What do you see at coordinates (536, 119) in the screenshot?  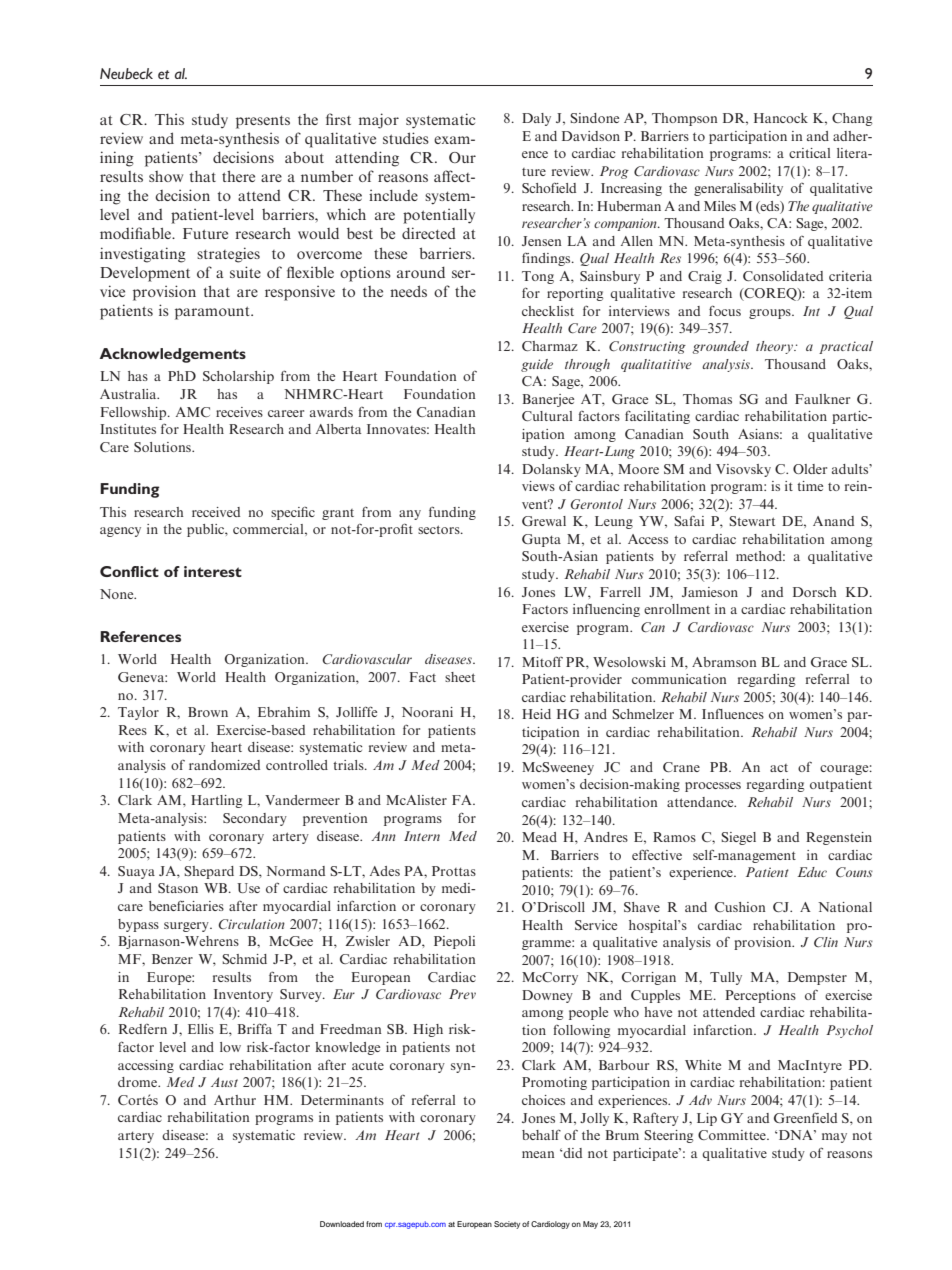 I see `Daly` at bounding box center [536, 119].
